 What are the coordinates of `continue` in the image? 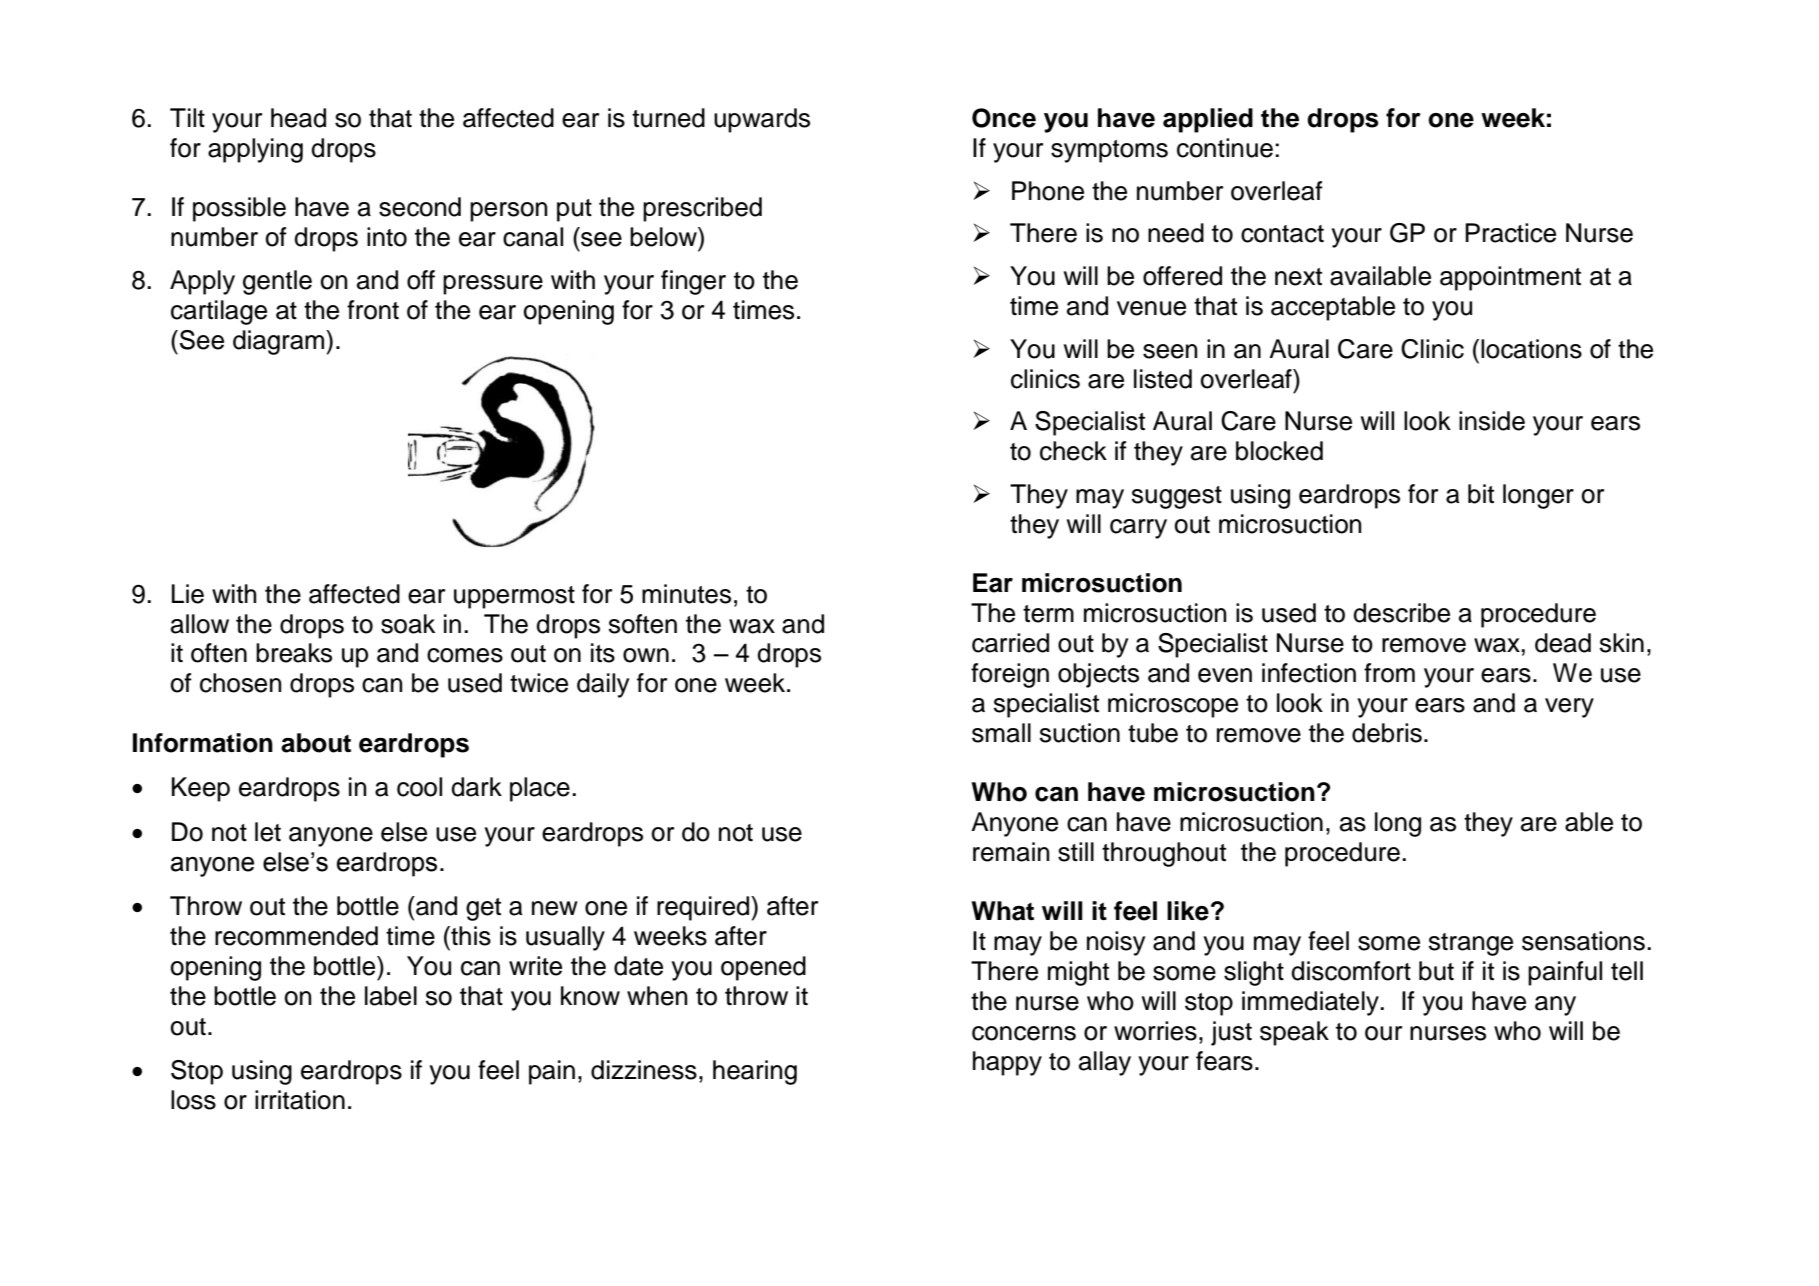 It's located at (1225, 148).
